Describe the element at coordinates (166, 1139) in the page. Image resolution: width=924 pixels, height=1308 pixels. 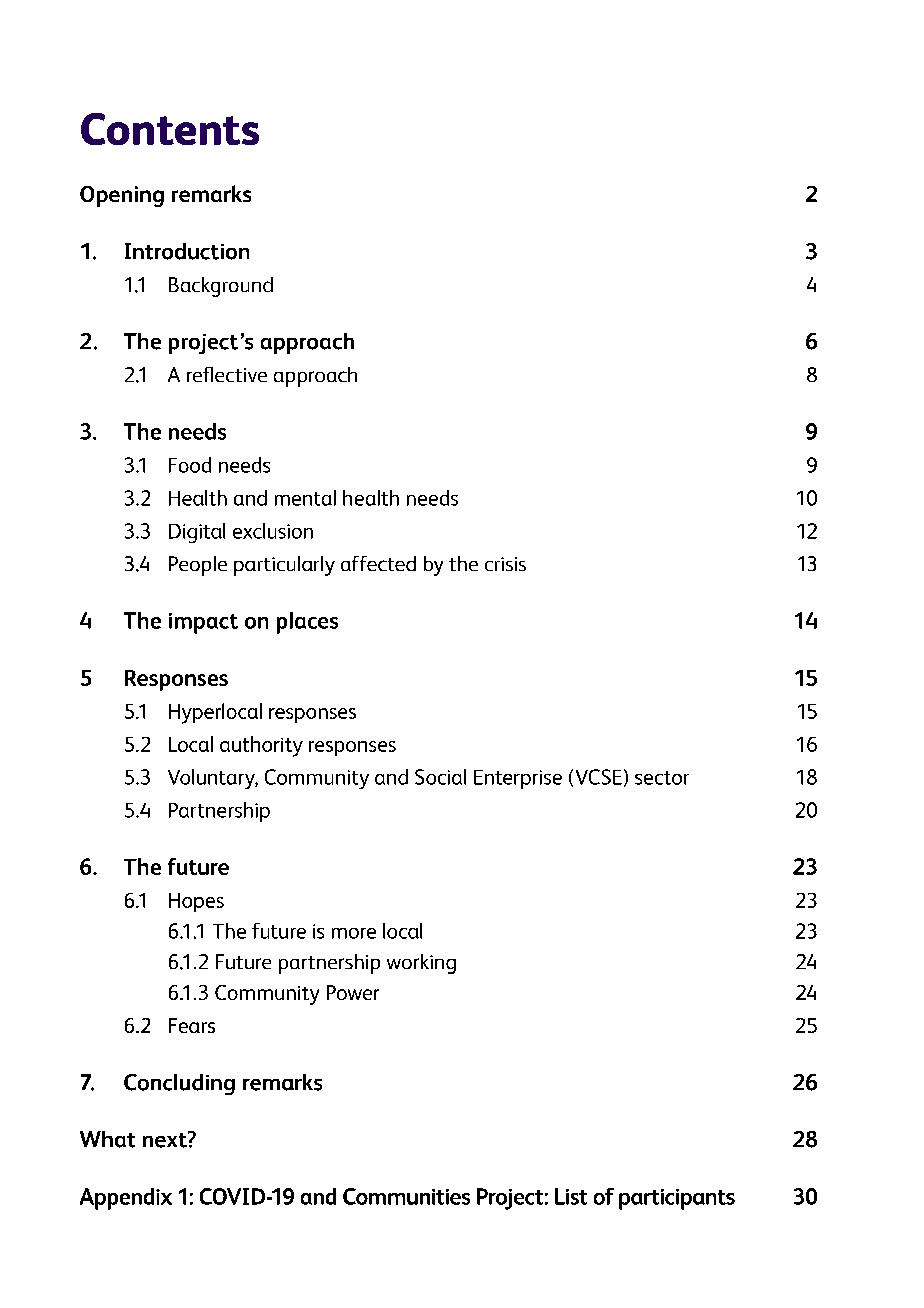
I see `next` at that location.
